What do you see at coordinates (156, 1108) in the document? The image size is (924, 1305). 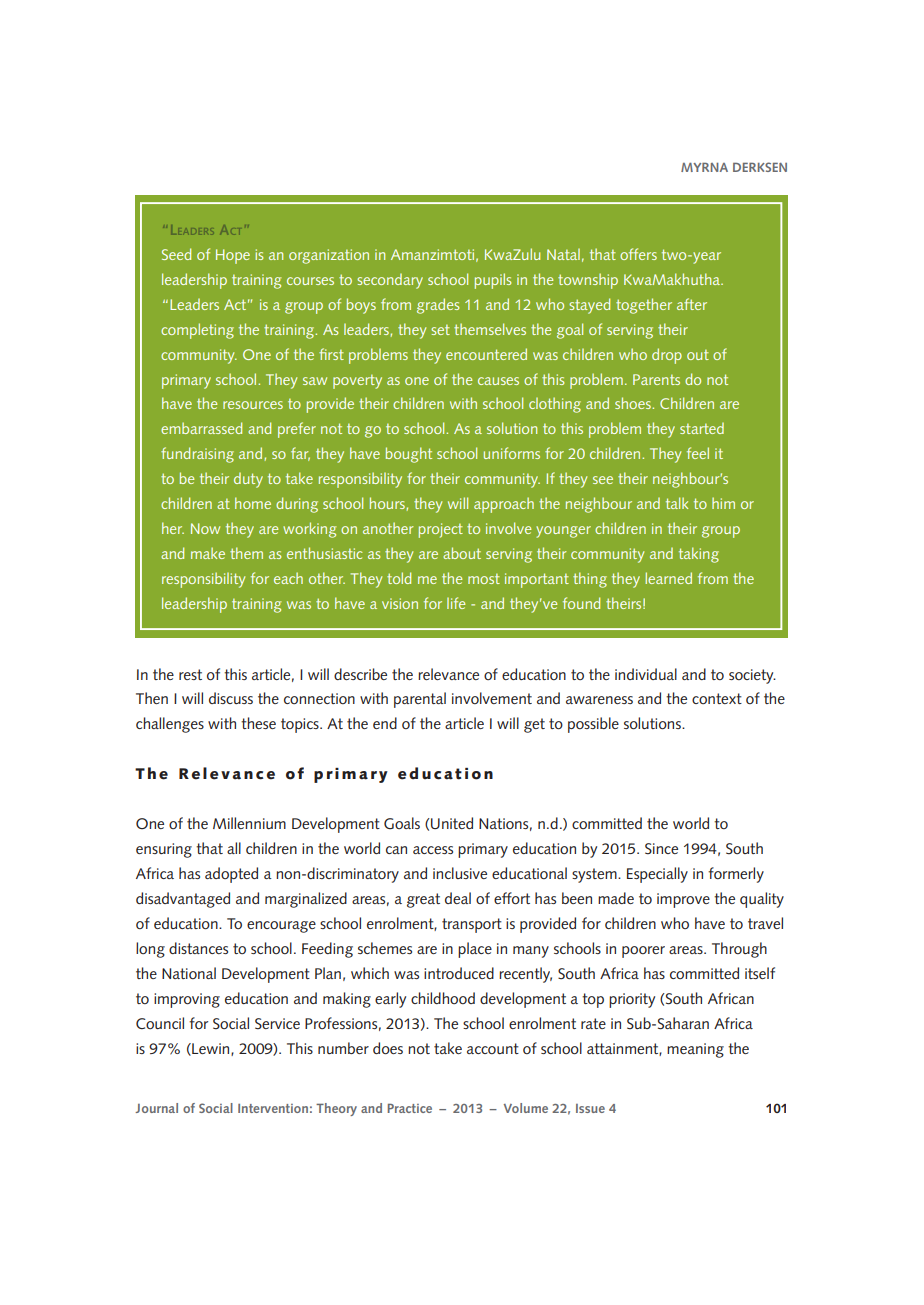 I see `Journal` at bounding box center [156, 1108].
